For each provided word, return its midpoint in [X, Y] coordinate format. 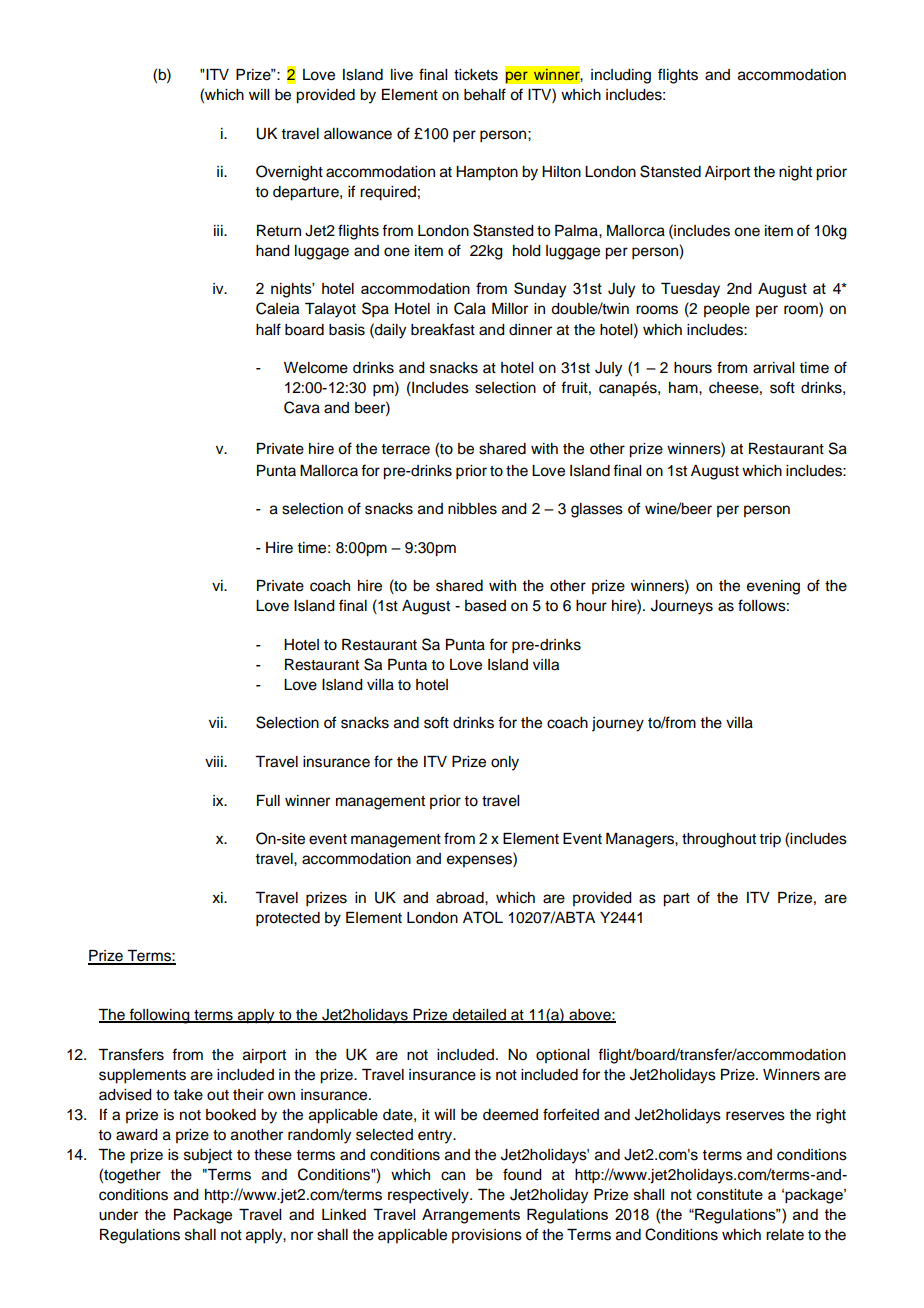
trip [770, 840]
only [505, 763]
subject [208, 1156]
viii [215, 761]
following [159, 1016]
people [727, 310]
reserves [755, 1116]
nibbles [472, 509]
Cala [470, 308]
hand [273, 251]
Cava [302, 407]
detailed [479, 1016]
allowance [358, 134]
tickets [476, 75]
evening [773, 587]
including [621, 76]
